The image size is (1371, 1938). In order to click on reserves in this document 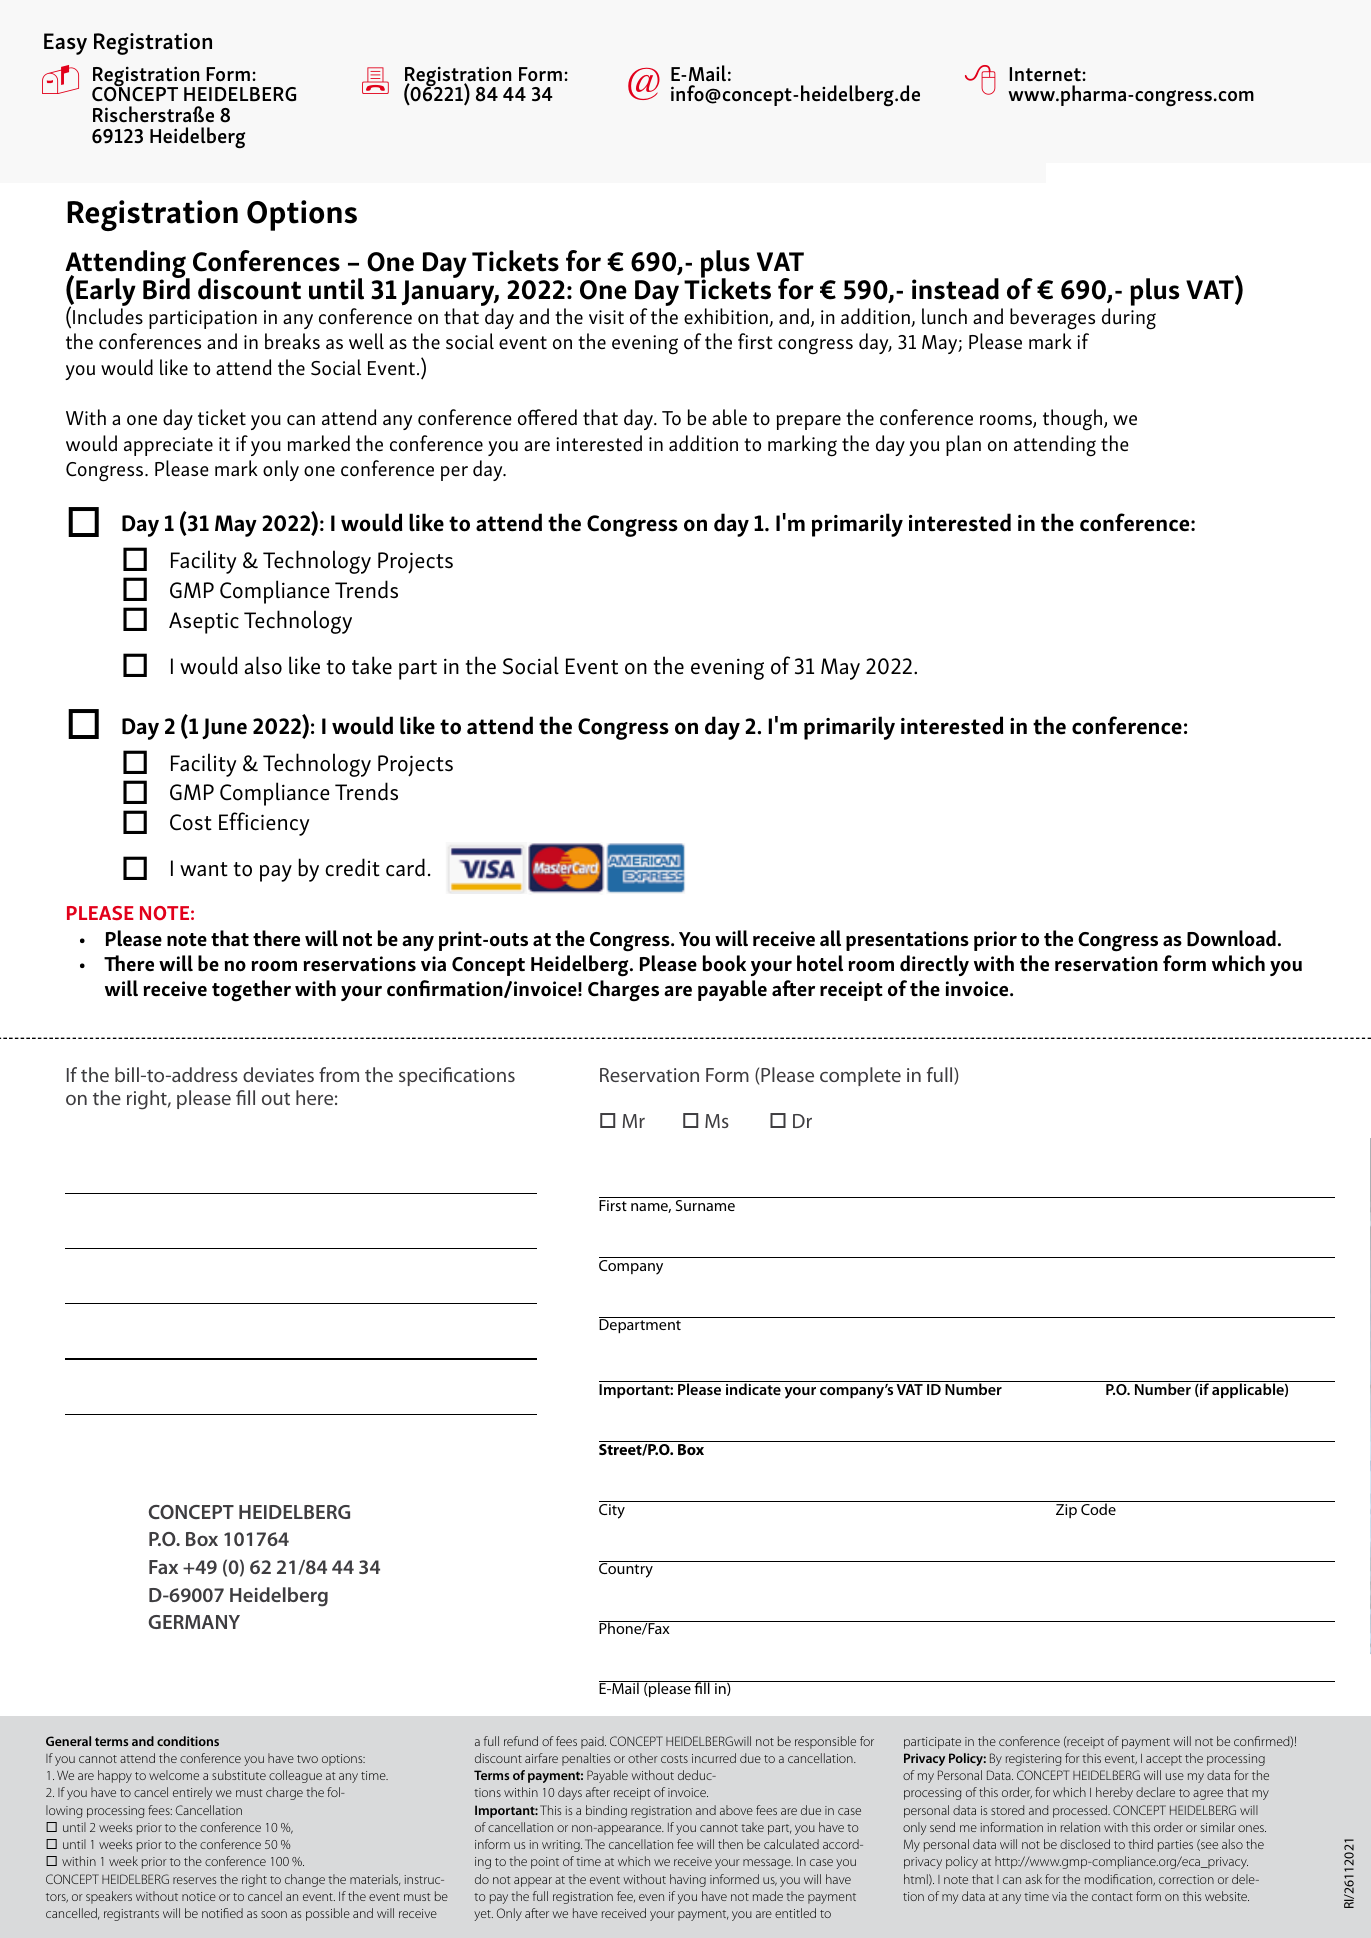, I will do `click(194, 1880)`.
